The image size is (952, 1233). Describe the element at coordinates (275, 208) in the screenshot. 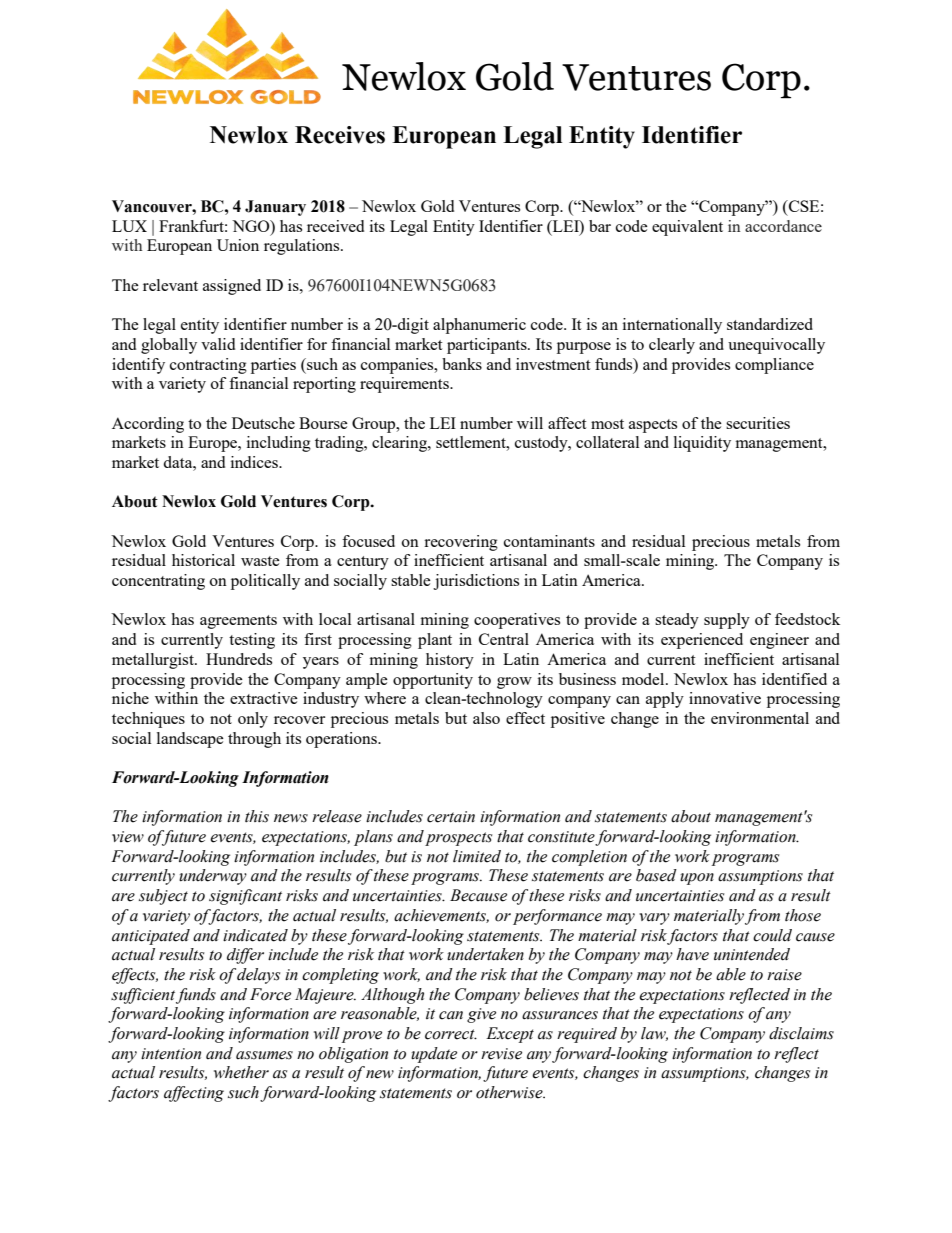

I see `January` at that location.
